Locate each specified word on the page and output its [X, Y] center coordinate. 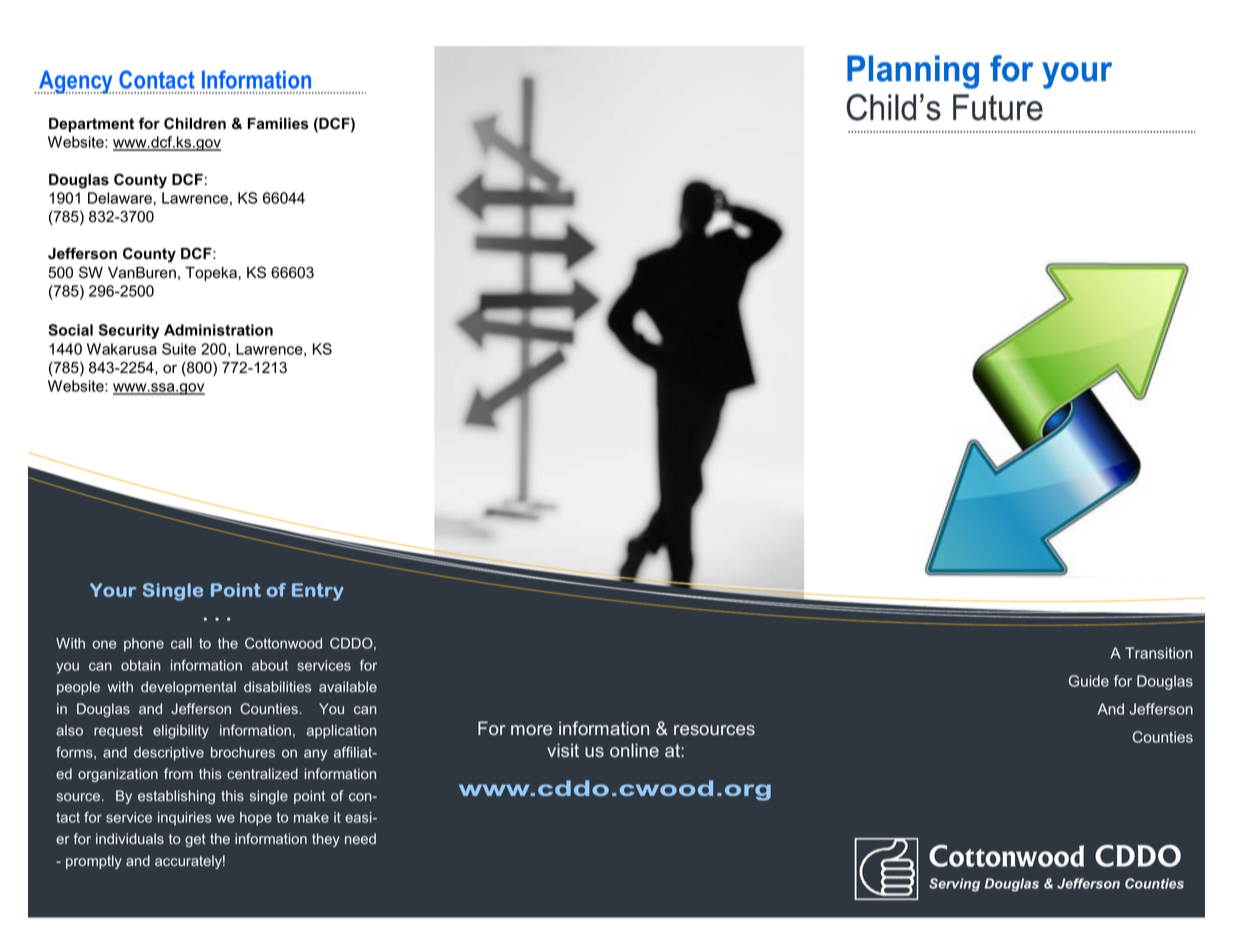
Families [278, 124]
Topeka [211, 274]
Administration [218, 330]
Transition [1158, 653]
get [195, 840]
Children [195, 123]
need [360, 838]
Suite [179, 349]
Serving [954, 885]
